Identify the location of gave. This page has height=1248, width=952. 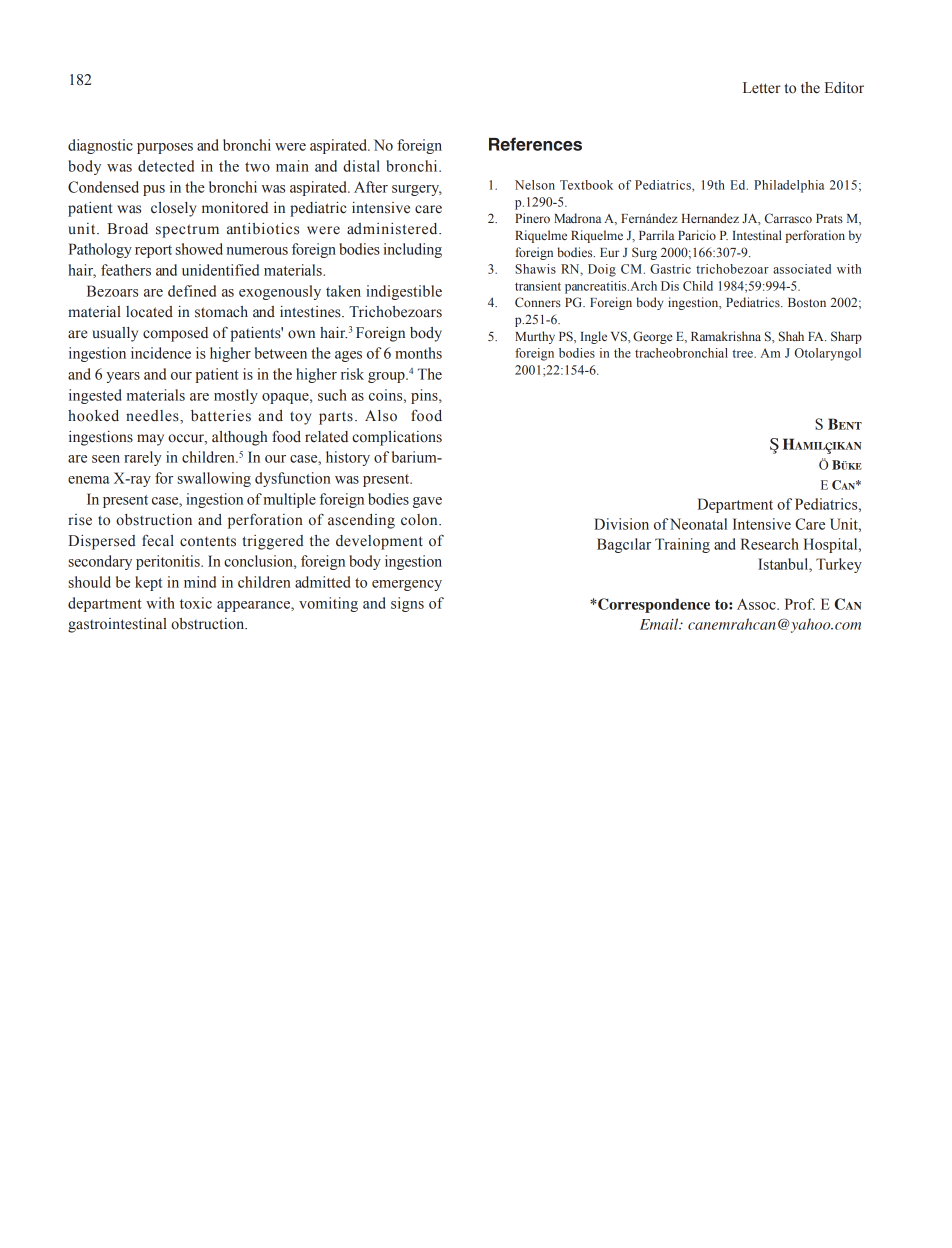
(427, 502).
